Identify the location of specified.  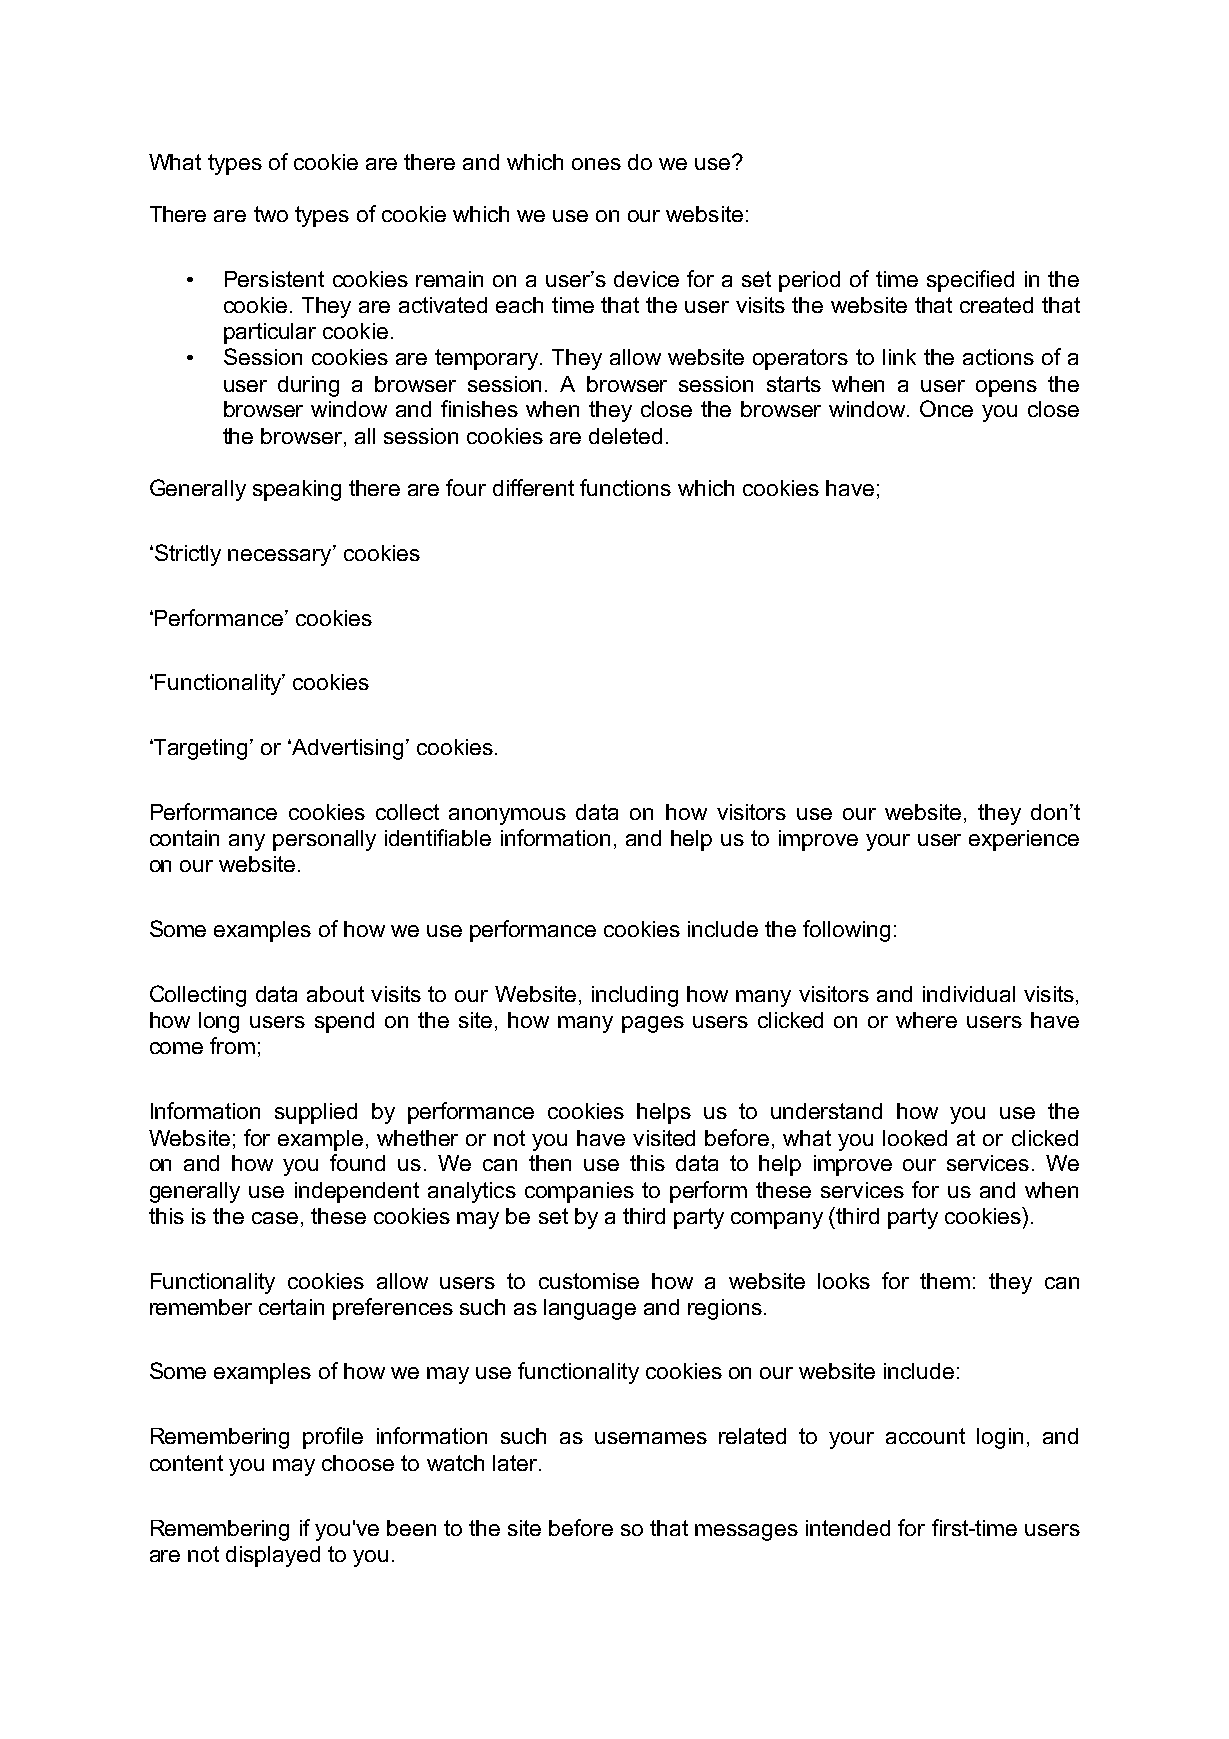
(970, 281).
